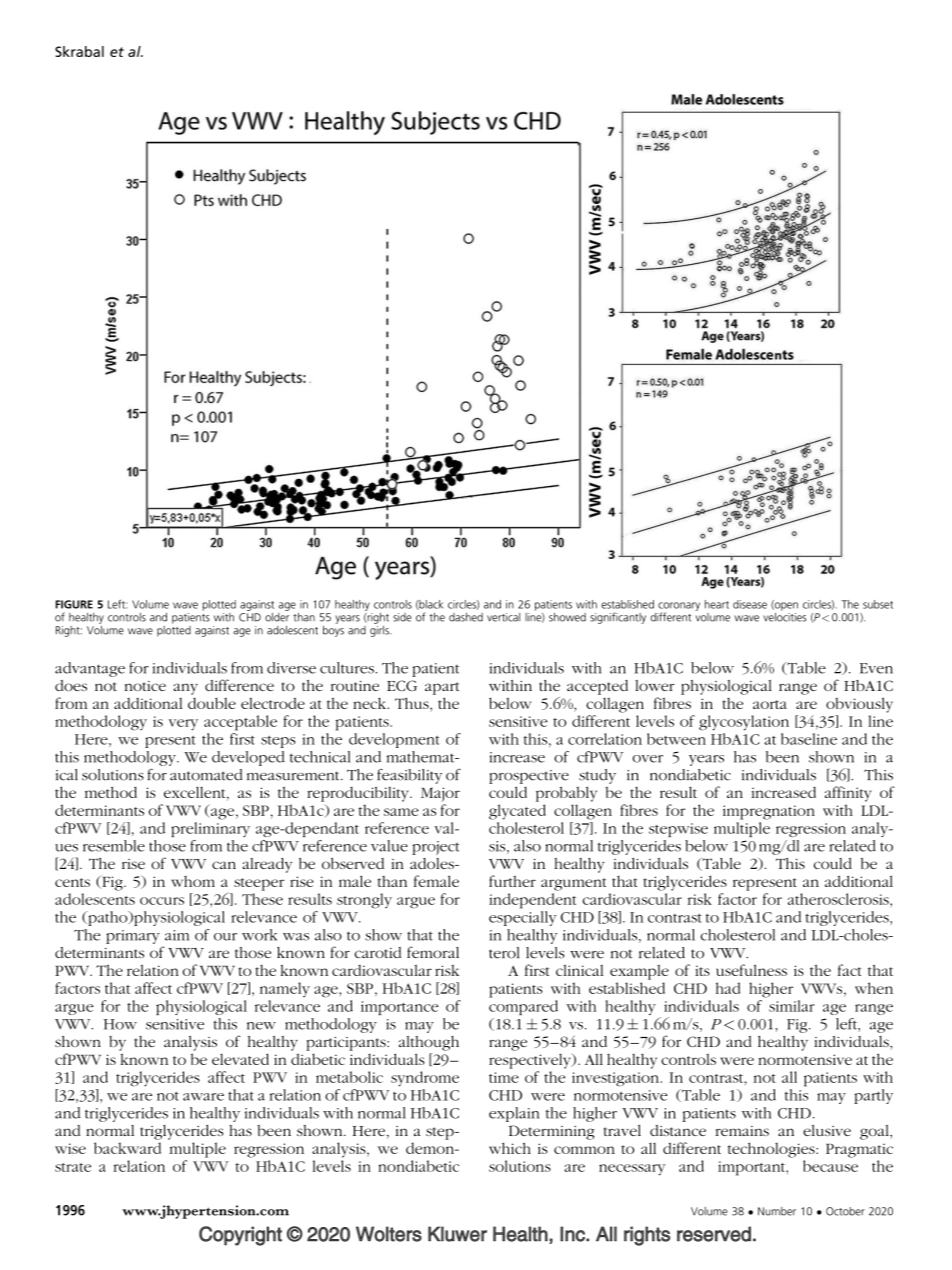  Describe the element at coordinates (466, 617) in the document. I see `dashed` at that location.
